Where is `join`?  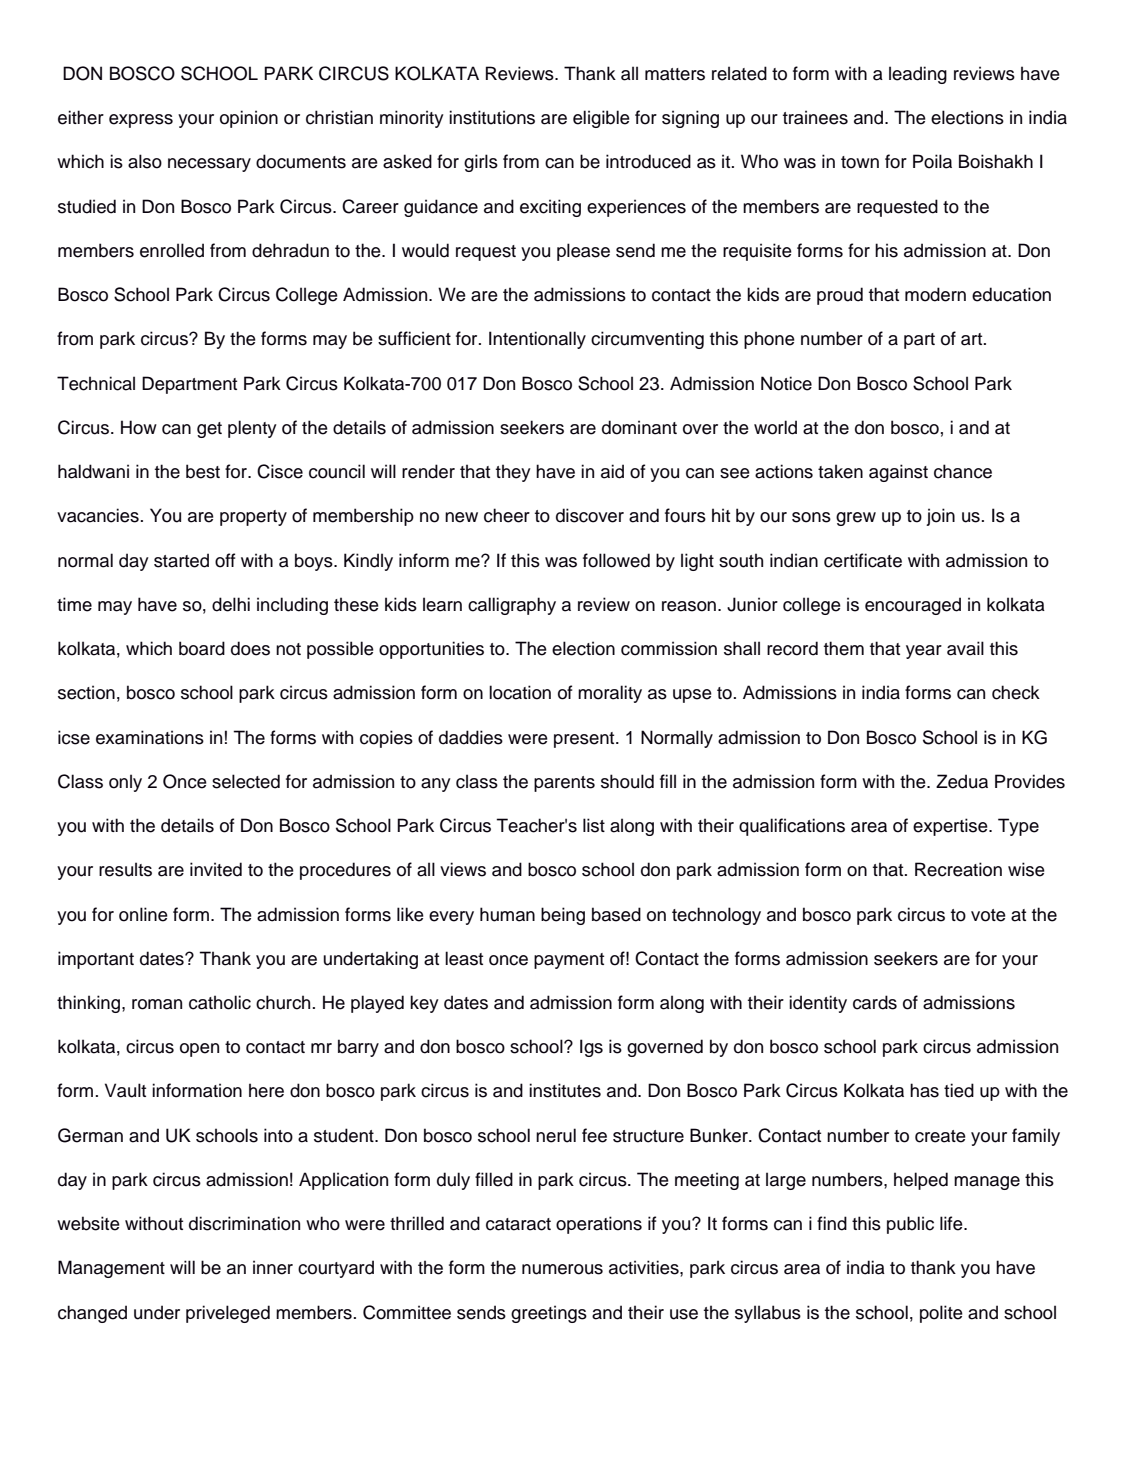
join is located at coordinates (940, 517).
